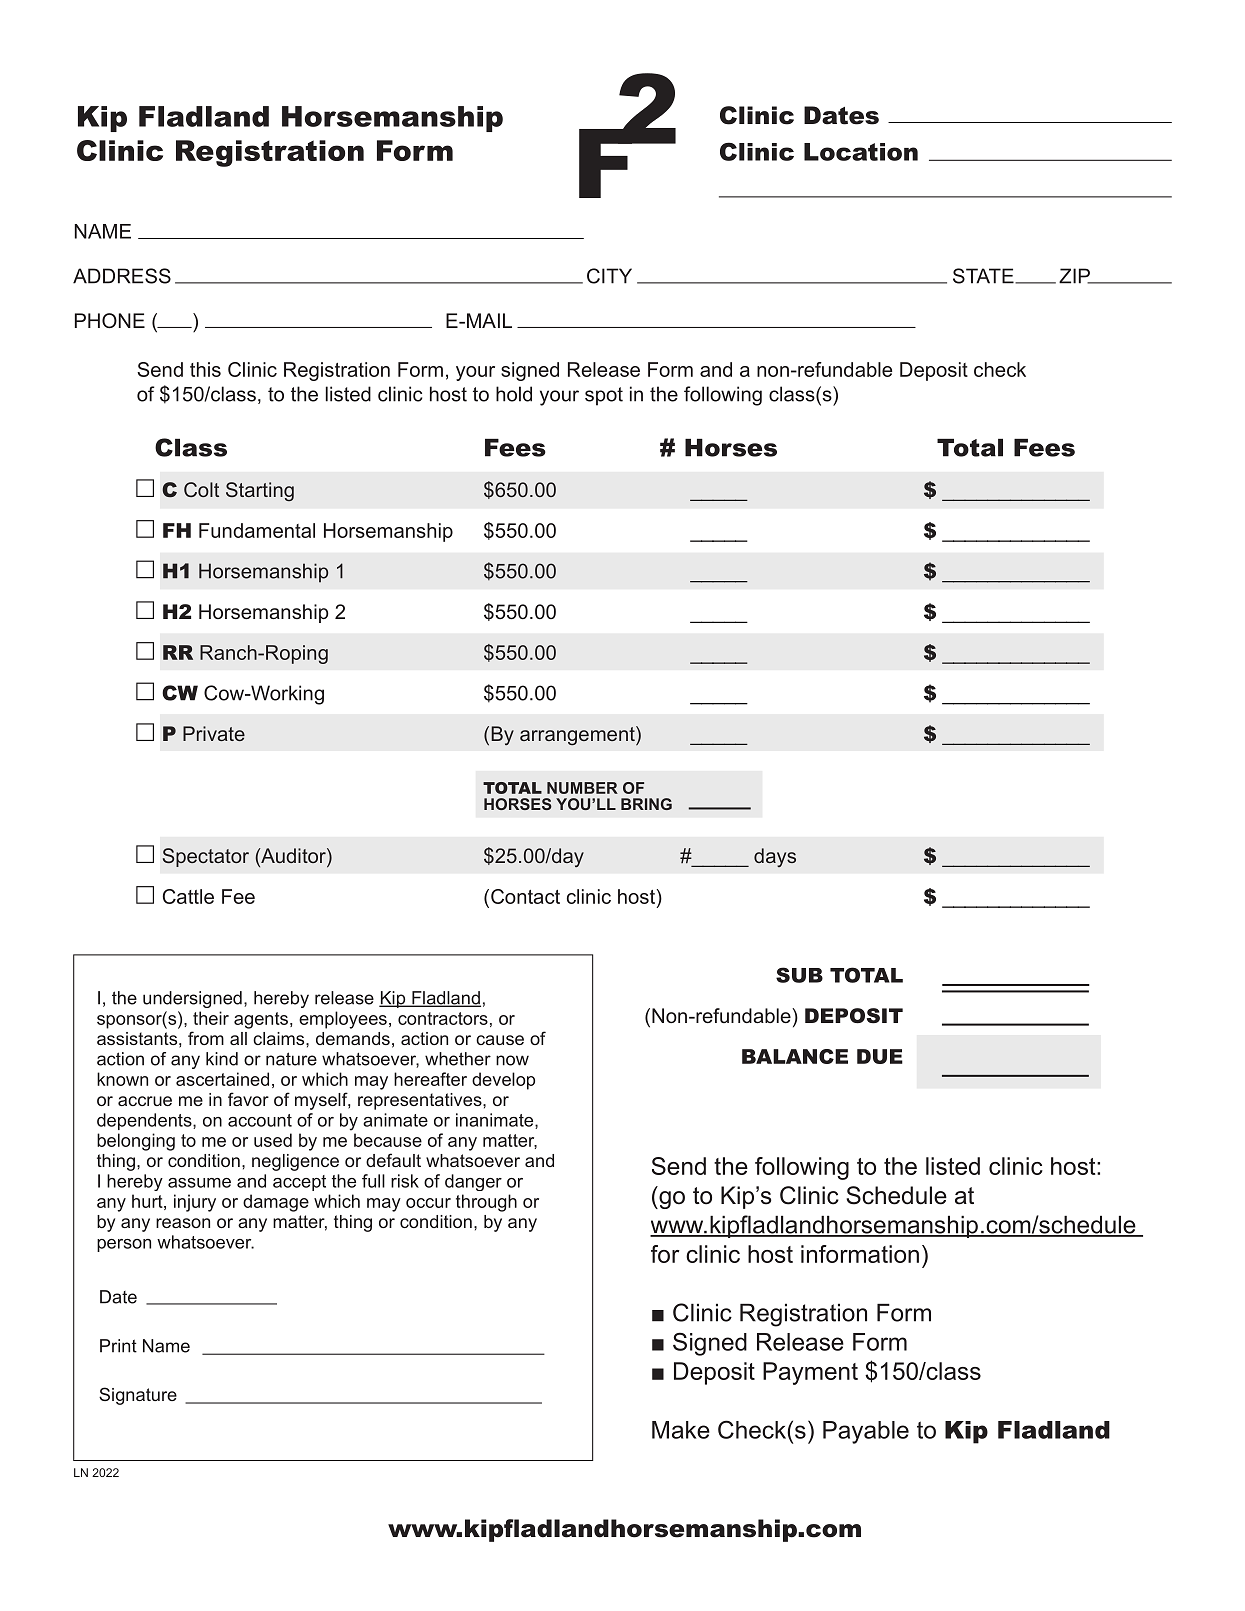 This document has width=1245, height=1611. What do you see at coordinates (866, 1432) in the document?
I see `Payable` at bounding box center [866, 1432].
